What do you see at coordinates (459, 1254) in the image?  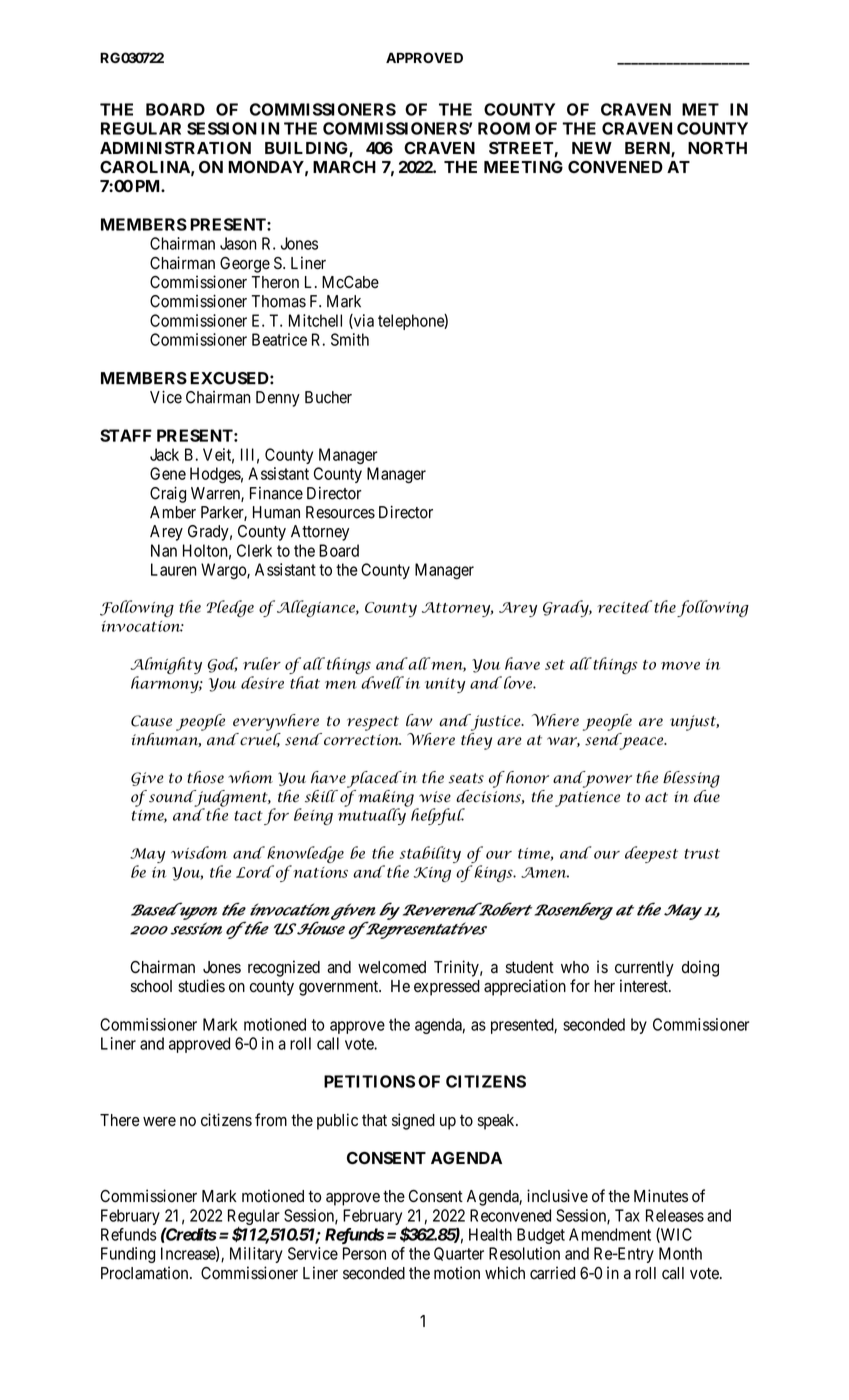 I see `Quarter` at bounding box center [459, 1254].
